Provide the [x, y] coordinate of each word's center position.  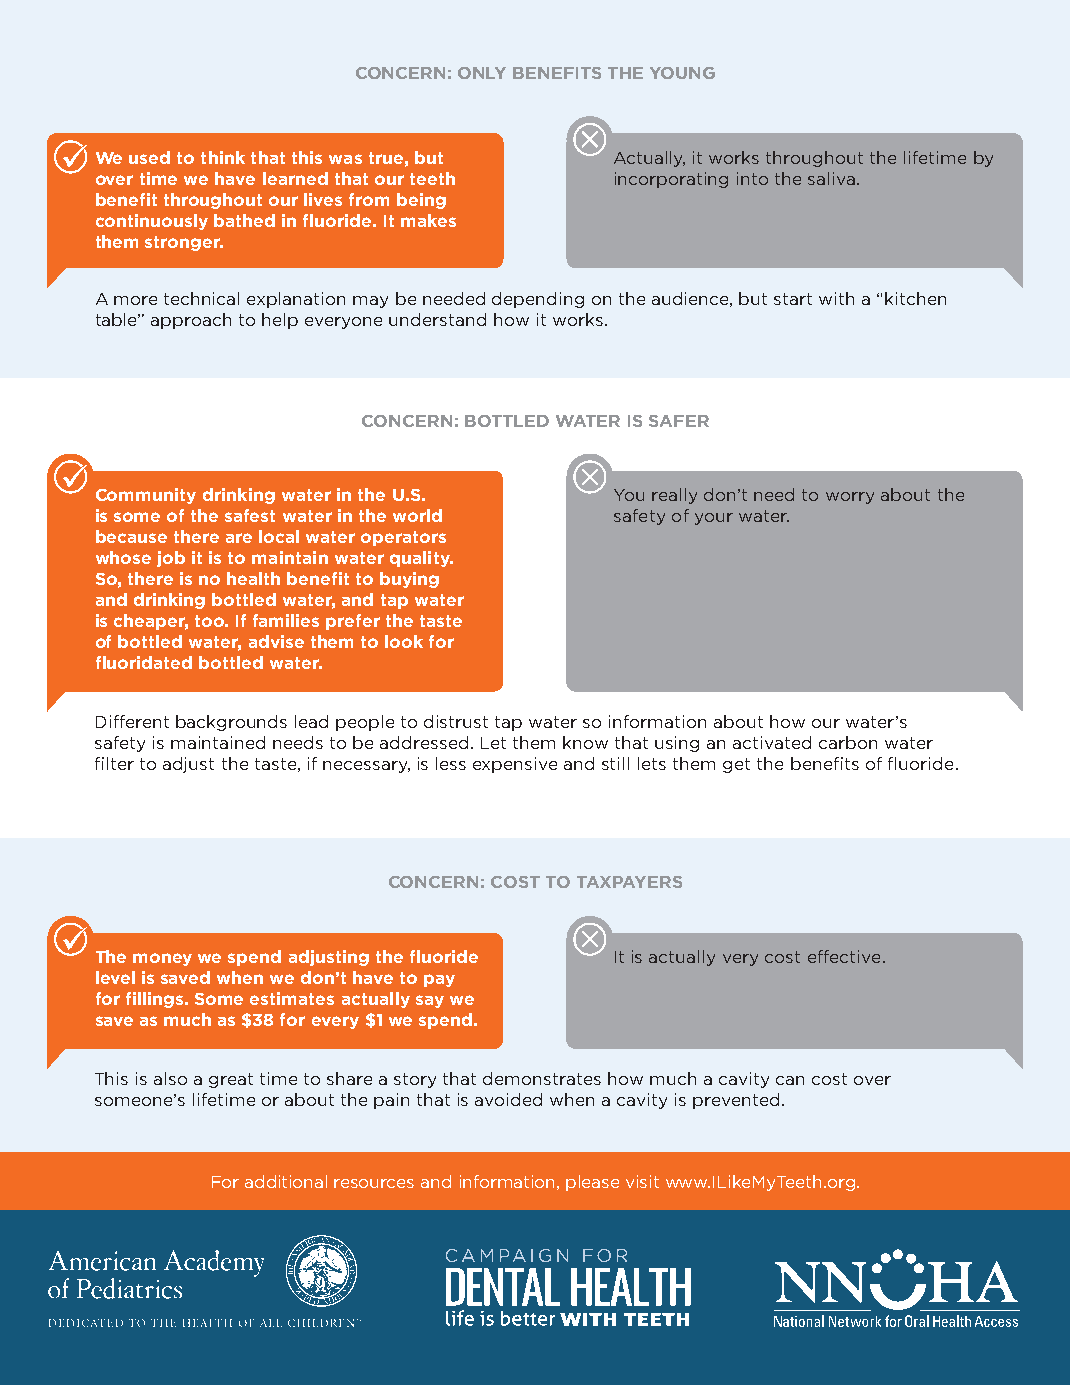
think [223, 157]
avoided [508, 1099]
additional [286, 1181]
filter [114, 763]
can [790, 1080]
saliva [831, 178]
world [417, 515]
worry [850, 498]
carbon [848, 742]
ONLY [482, 73]
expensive [515, 765]
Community [146, 496]
